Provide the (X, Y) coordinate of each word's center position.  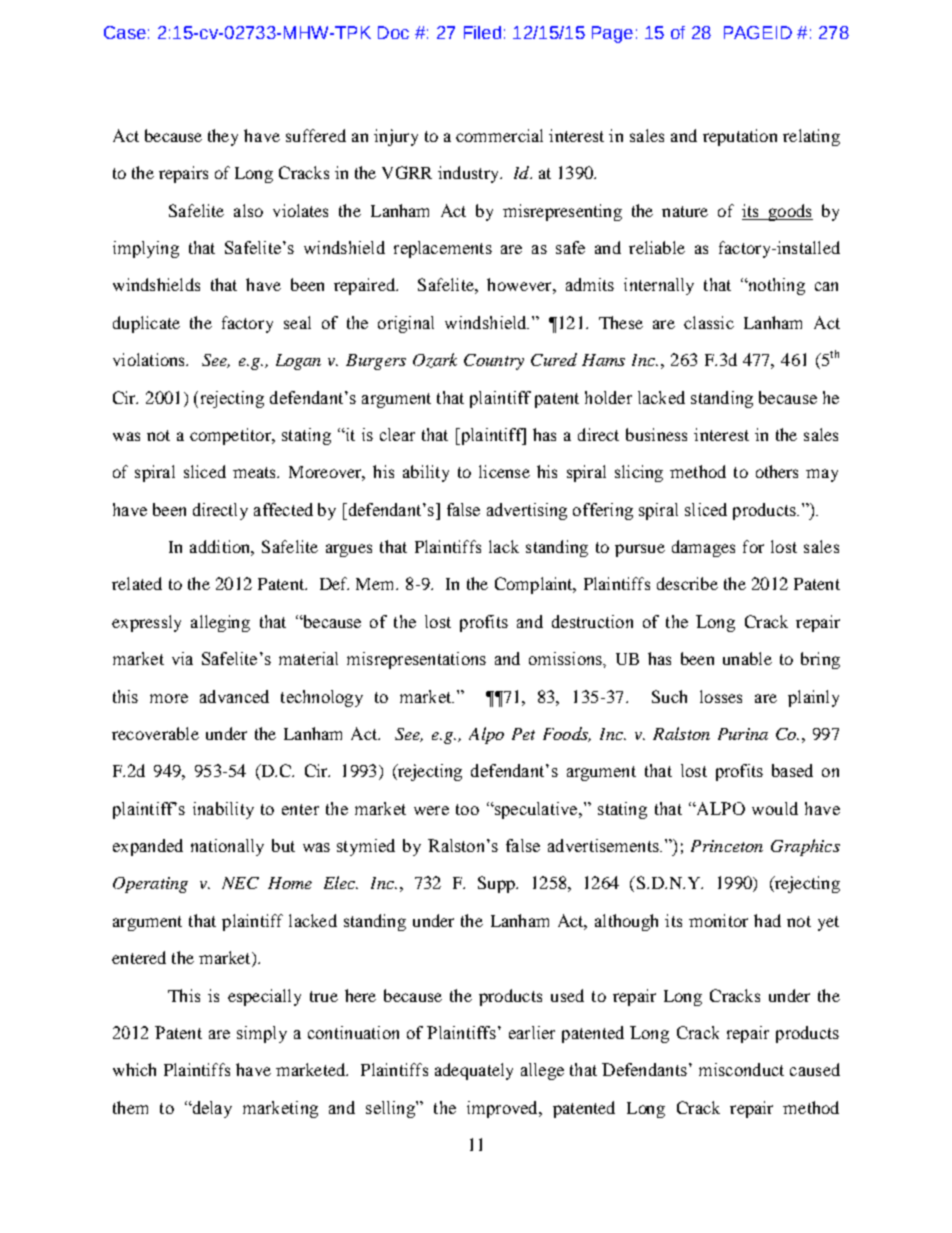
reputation (740, 137)
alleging (220, 623)
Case (125, 32)
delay (211, 1109)
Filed (482, 32)
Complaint (535, 585)
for (753, 546)
